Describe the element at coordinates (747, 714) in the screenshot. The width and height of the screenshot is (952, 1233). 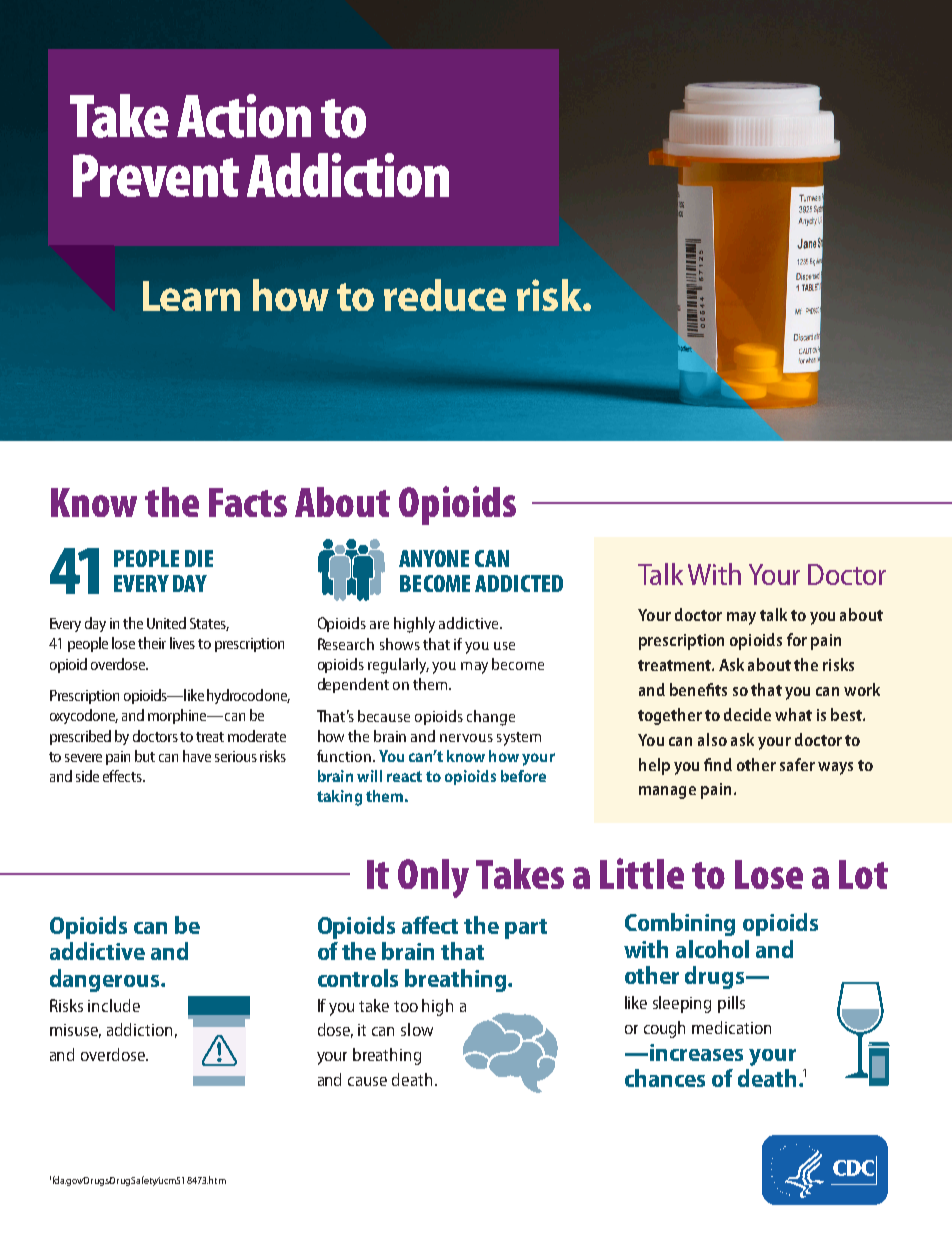
I see `decide` at that location.
